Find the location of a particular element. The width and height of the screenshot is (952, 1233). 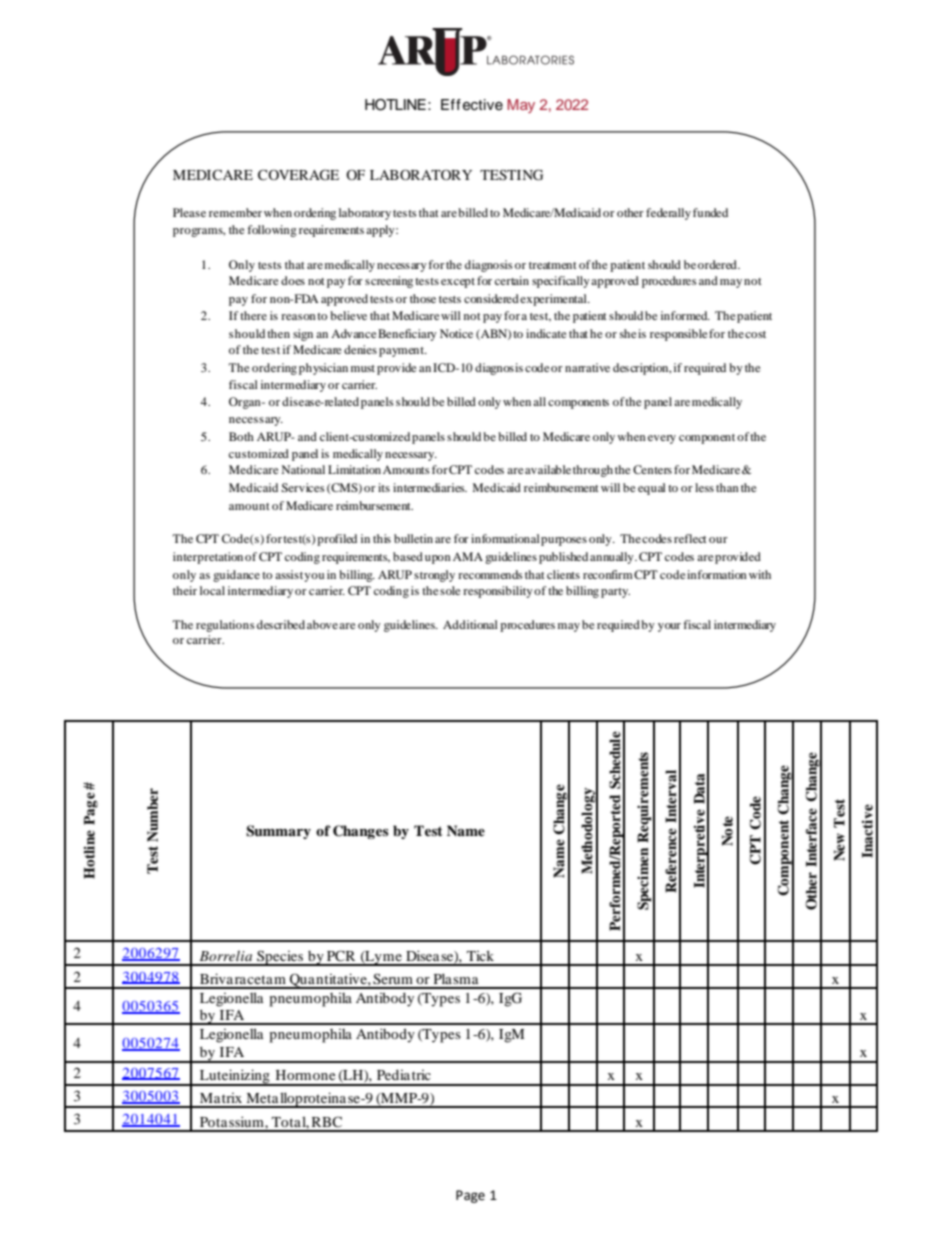

your is located at coordinates (669, 627).
